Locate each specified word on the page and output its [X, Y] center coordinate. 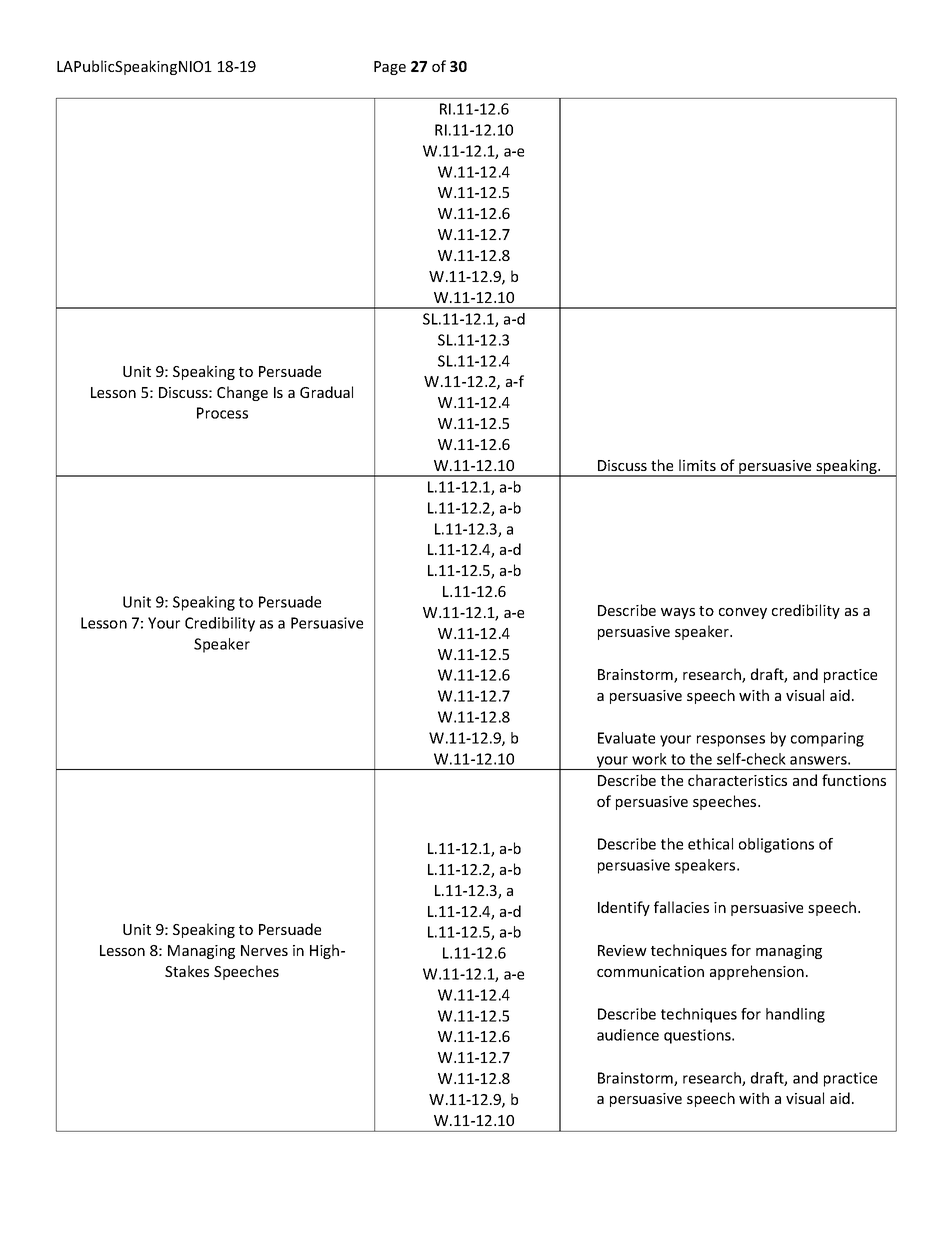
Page [390, 68]
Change [242, 393]
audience [628, 1035]
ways [678, 613]
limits [697, 465]
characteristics [737, 780]
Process [222, 413]
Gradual [326, 392]
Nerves [264, 950]
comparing [827, 739]
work [649, 759]
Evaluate [626, 738]
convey [743, 613]
